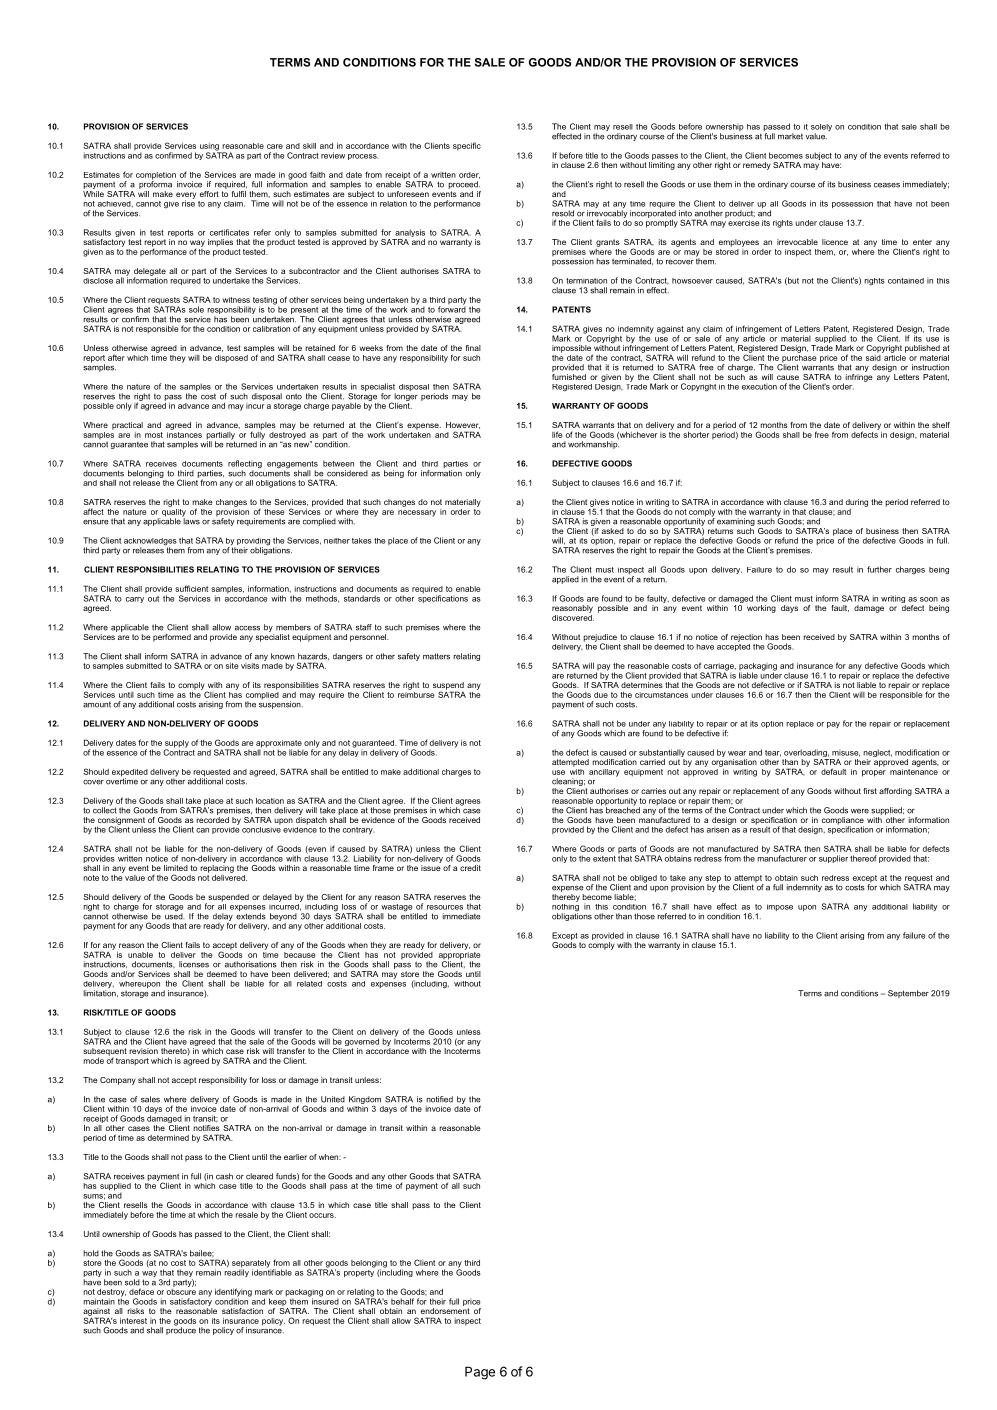  I want to click on produce, so click(181, 1330).
